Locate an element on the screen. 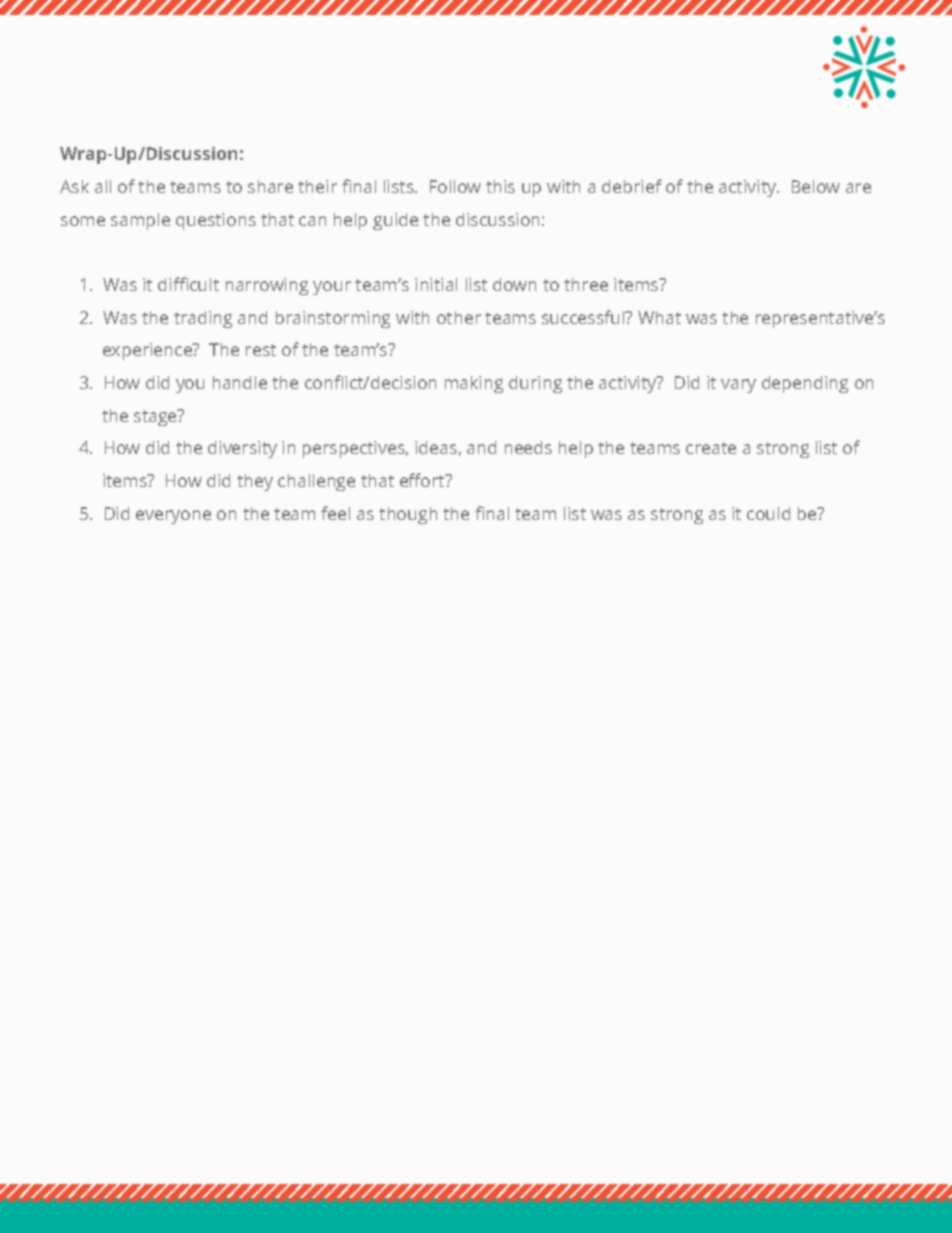 This screenshot has width=952, height=1233. making is located at coordinates (474, 384).
